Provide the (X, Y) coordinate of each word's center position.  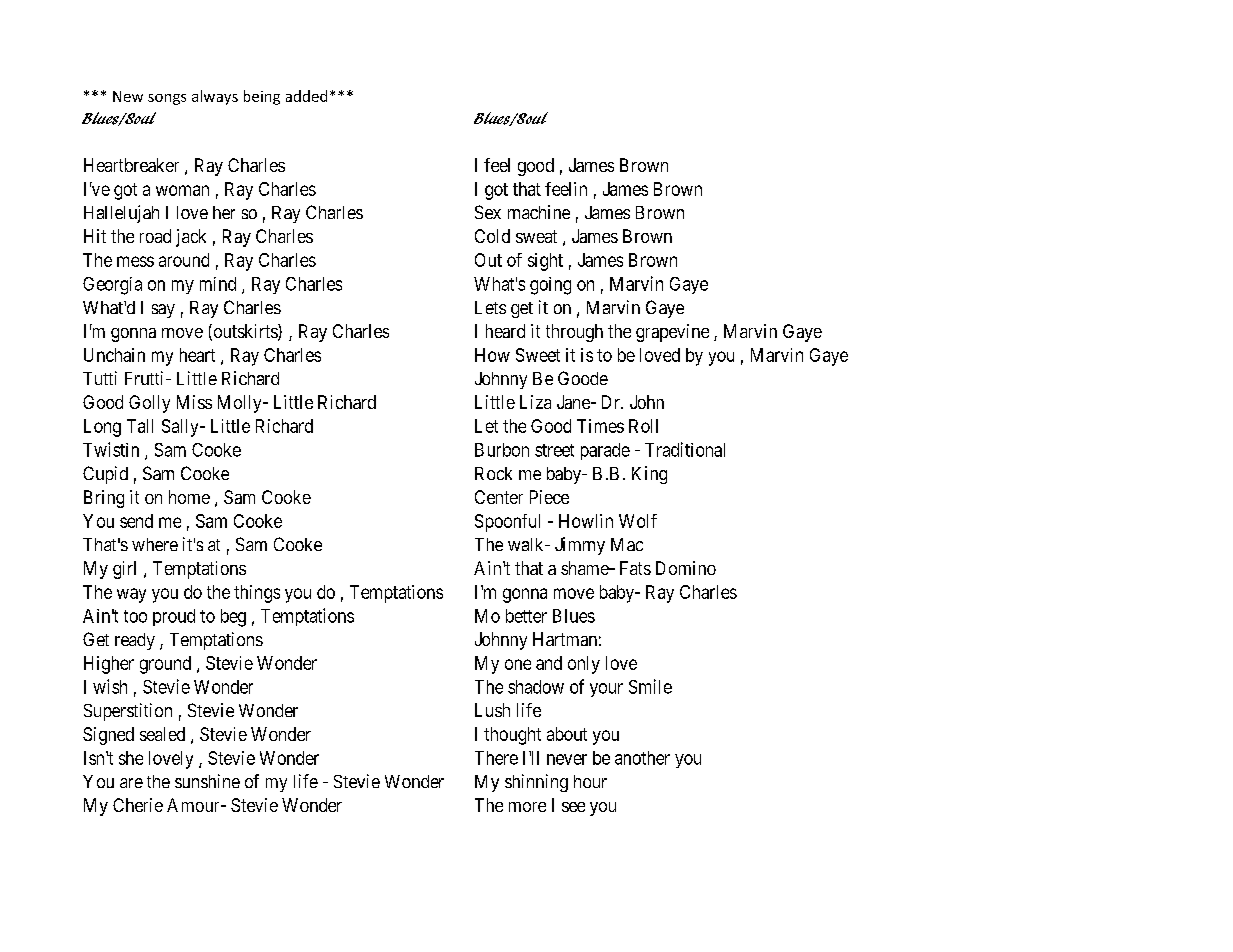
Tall (140, 426)
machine (539, 212)
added (306, 96)
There (496, 758)
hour (590, 781)
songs (167, 99)
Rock (493, 473)
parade (605, 451)
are (131, 783)
